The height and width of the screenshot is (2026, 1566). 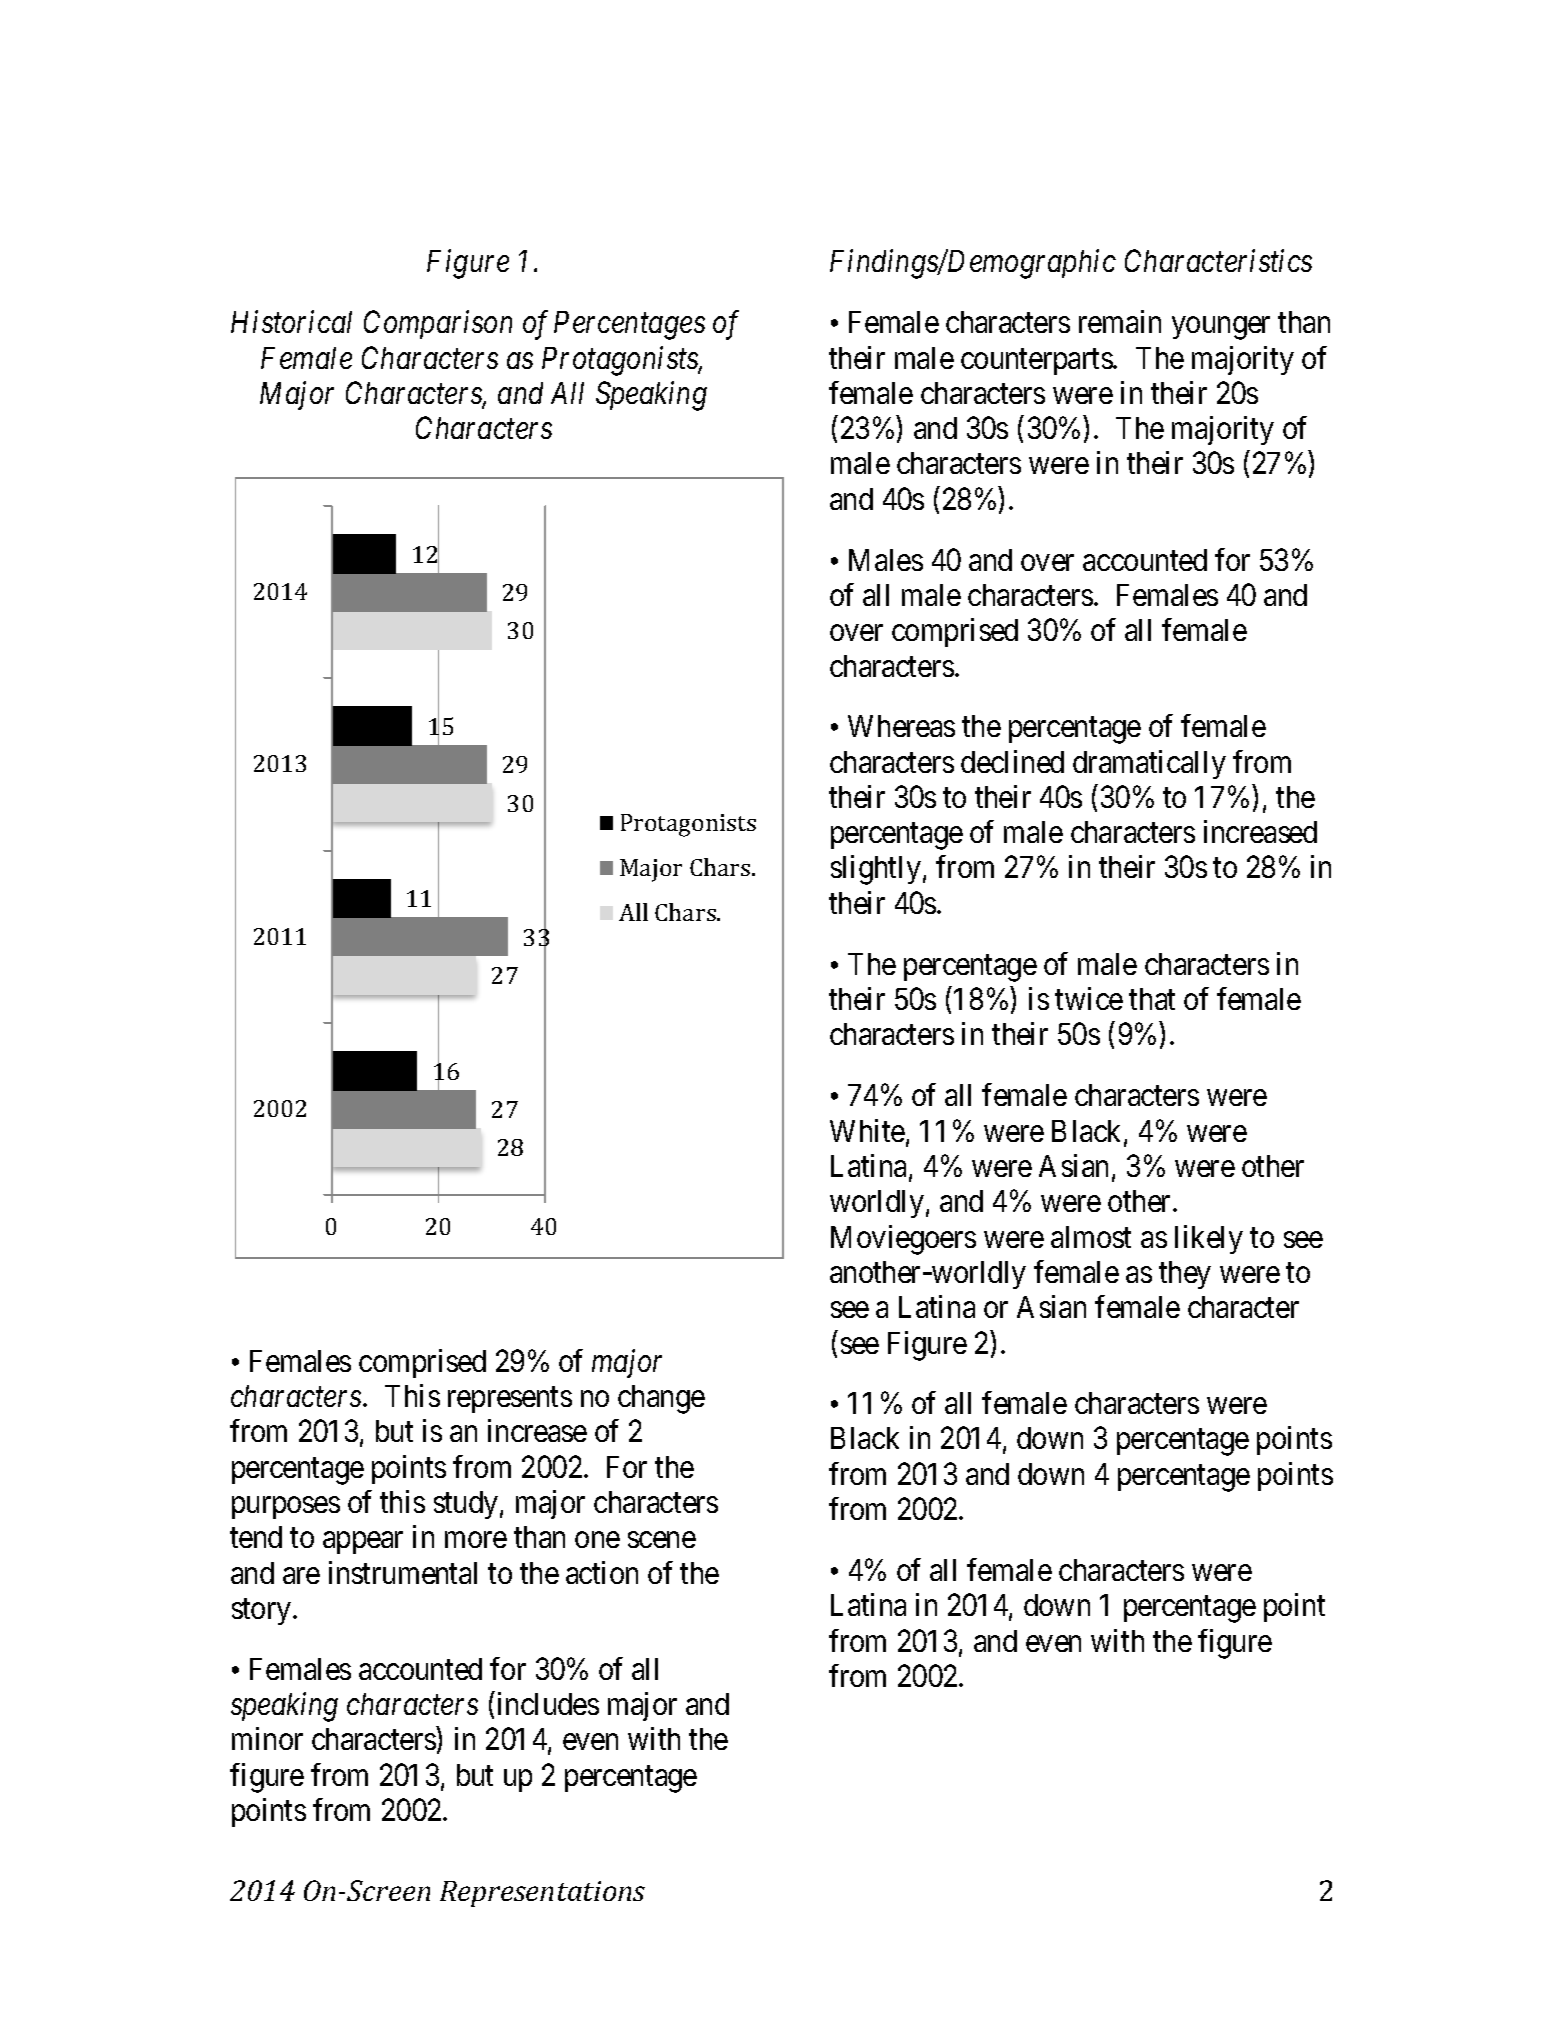 I want to click on minor, so click(x=267, y=1738).
